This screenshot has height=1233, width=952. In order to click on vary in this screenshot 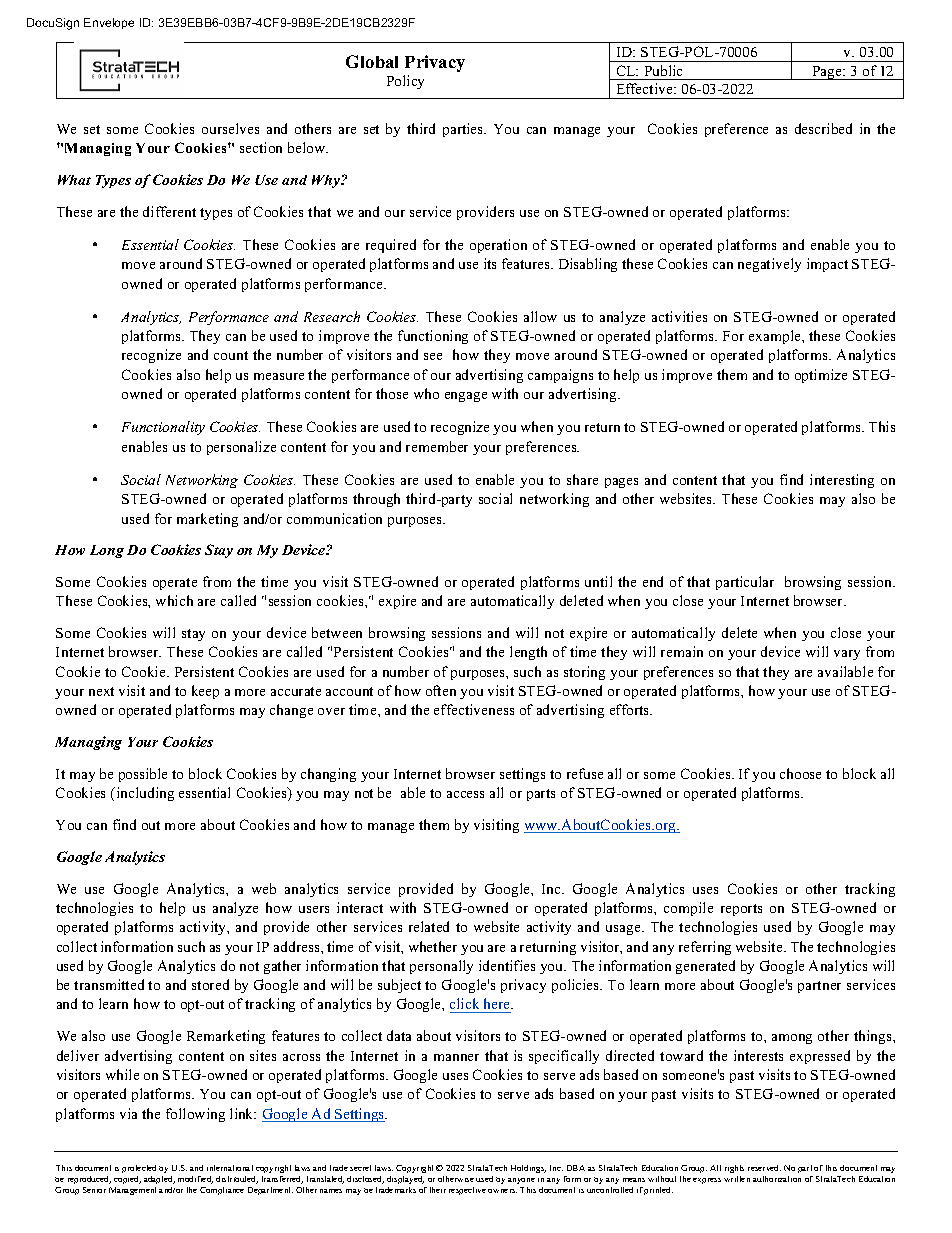, I will do `click(847, 655)`.
